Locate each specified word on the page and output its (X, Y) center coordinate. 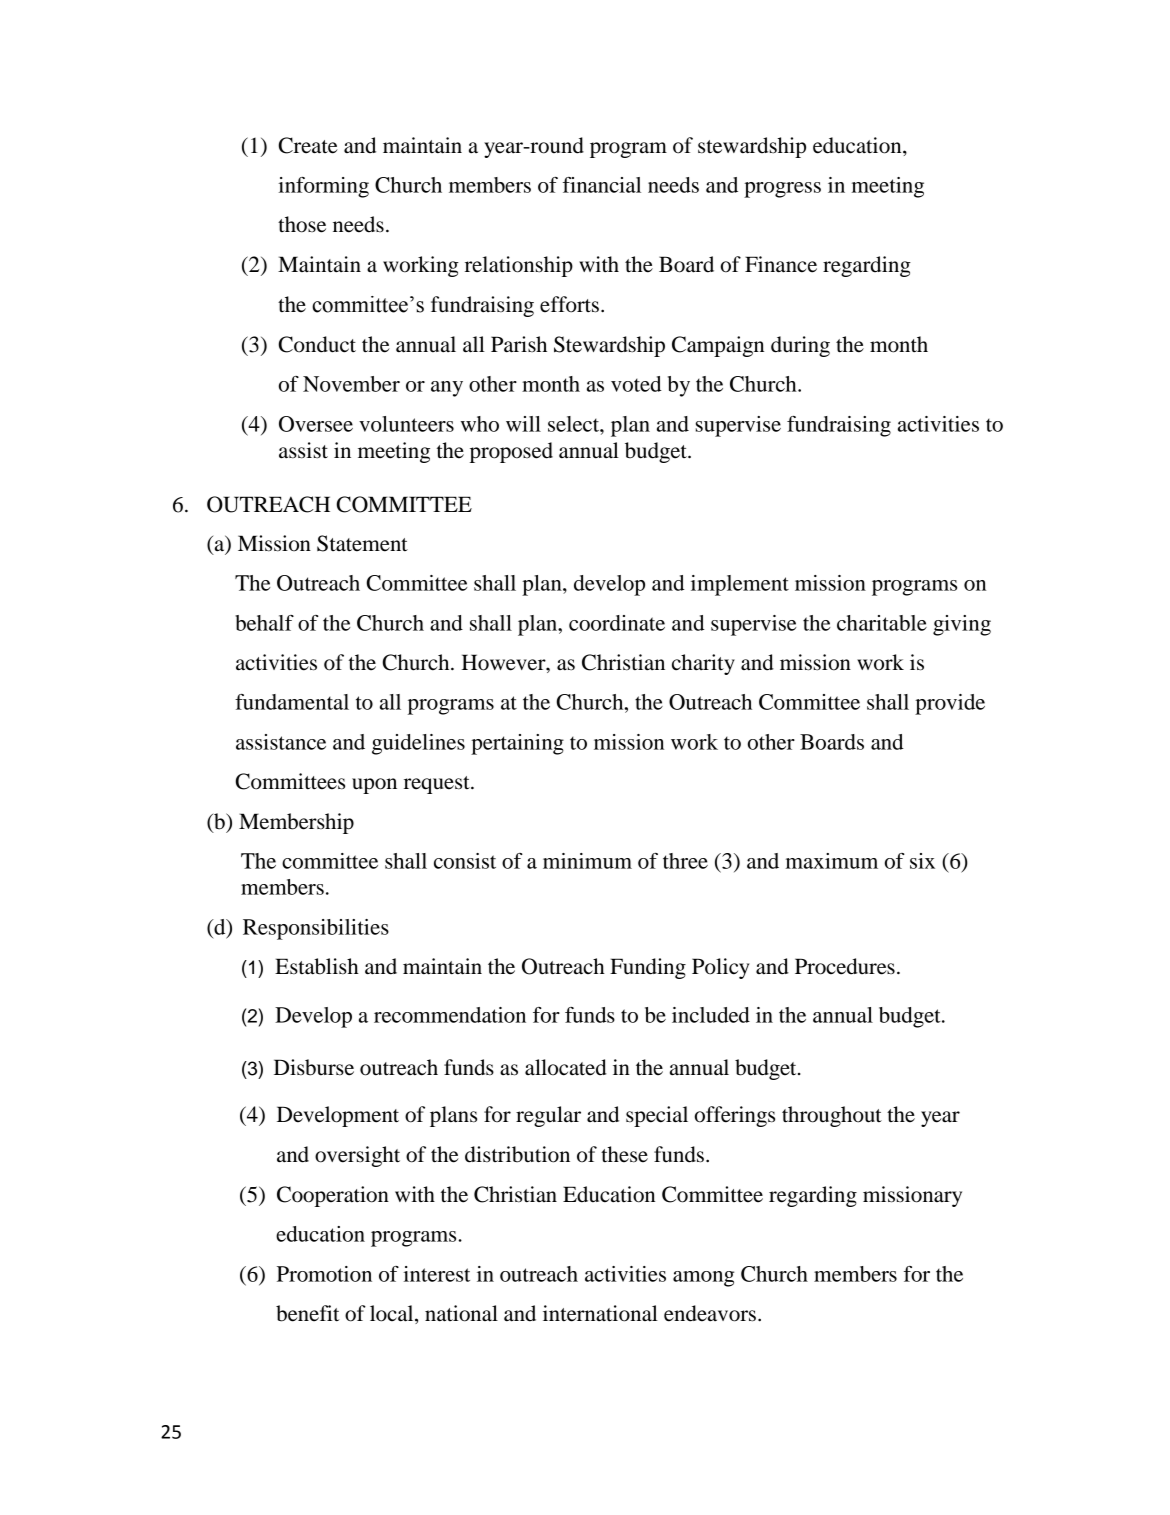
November (351, 384)
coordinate (617, 623)
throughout (832, 1116)
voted (636, 384)
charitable (882, 623)
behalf (264, 623)
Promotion (324, 1274)
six (922, 861)
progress (782, 190)
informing (323, 187)
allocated (566, 1067)
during (800, 346)
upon (374, 786)
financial (602, 185)
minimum (587, 861)
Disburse (314, 1067)
